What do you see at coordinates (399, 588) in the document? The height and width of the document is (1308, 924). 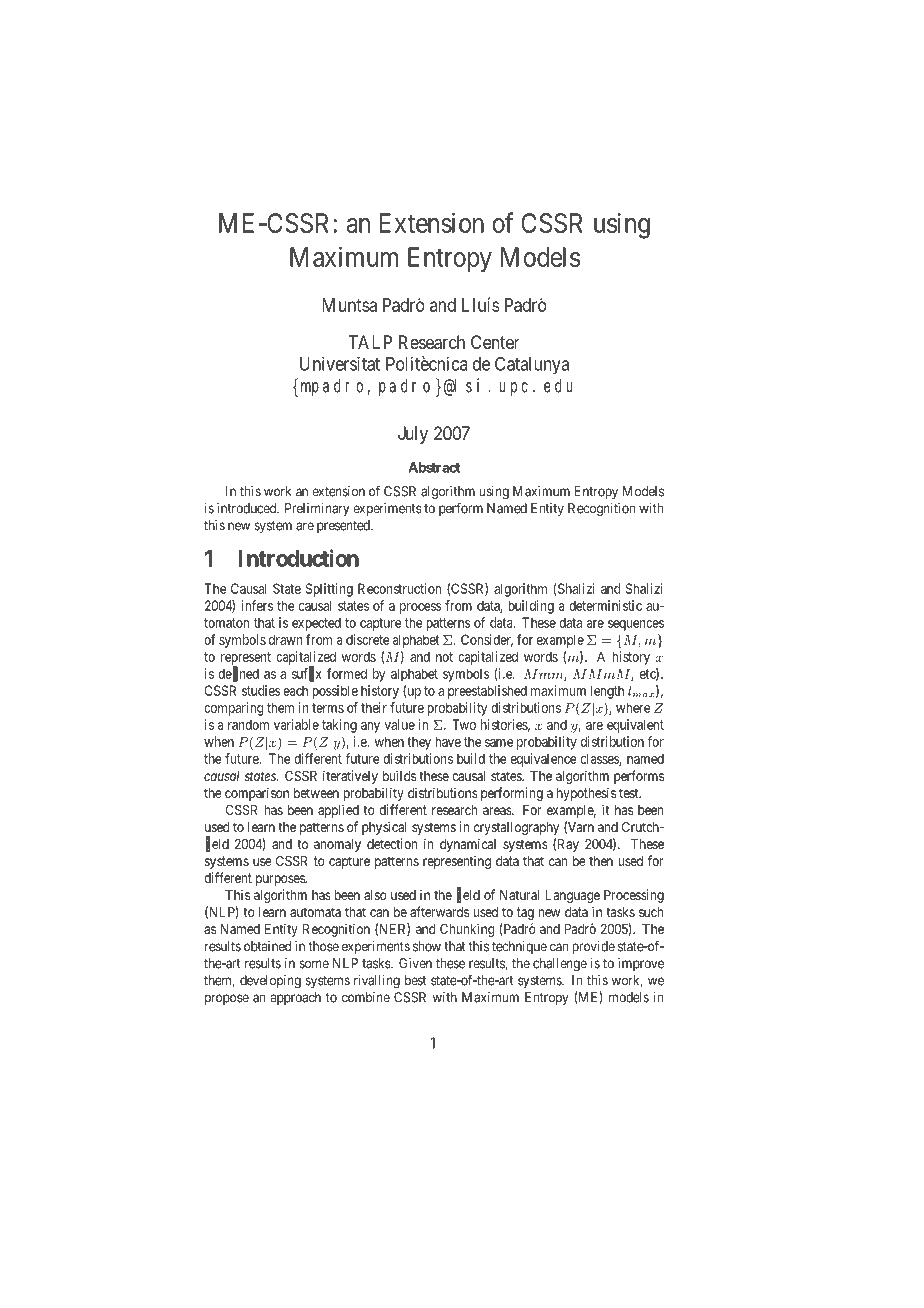 I see `Reconstruction` at bounding box center [399, 588].
